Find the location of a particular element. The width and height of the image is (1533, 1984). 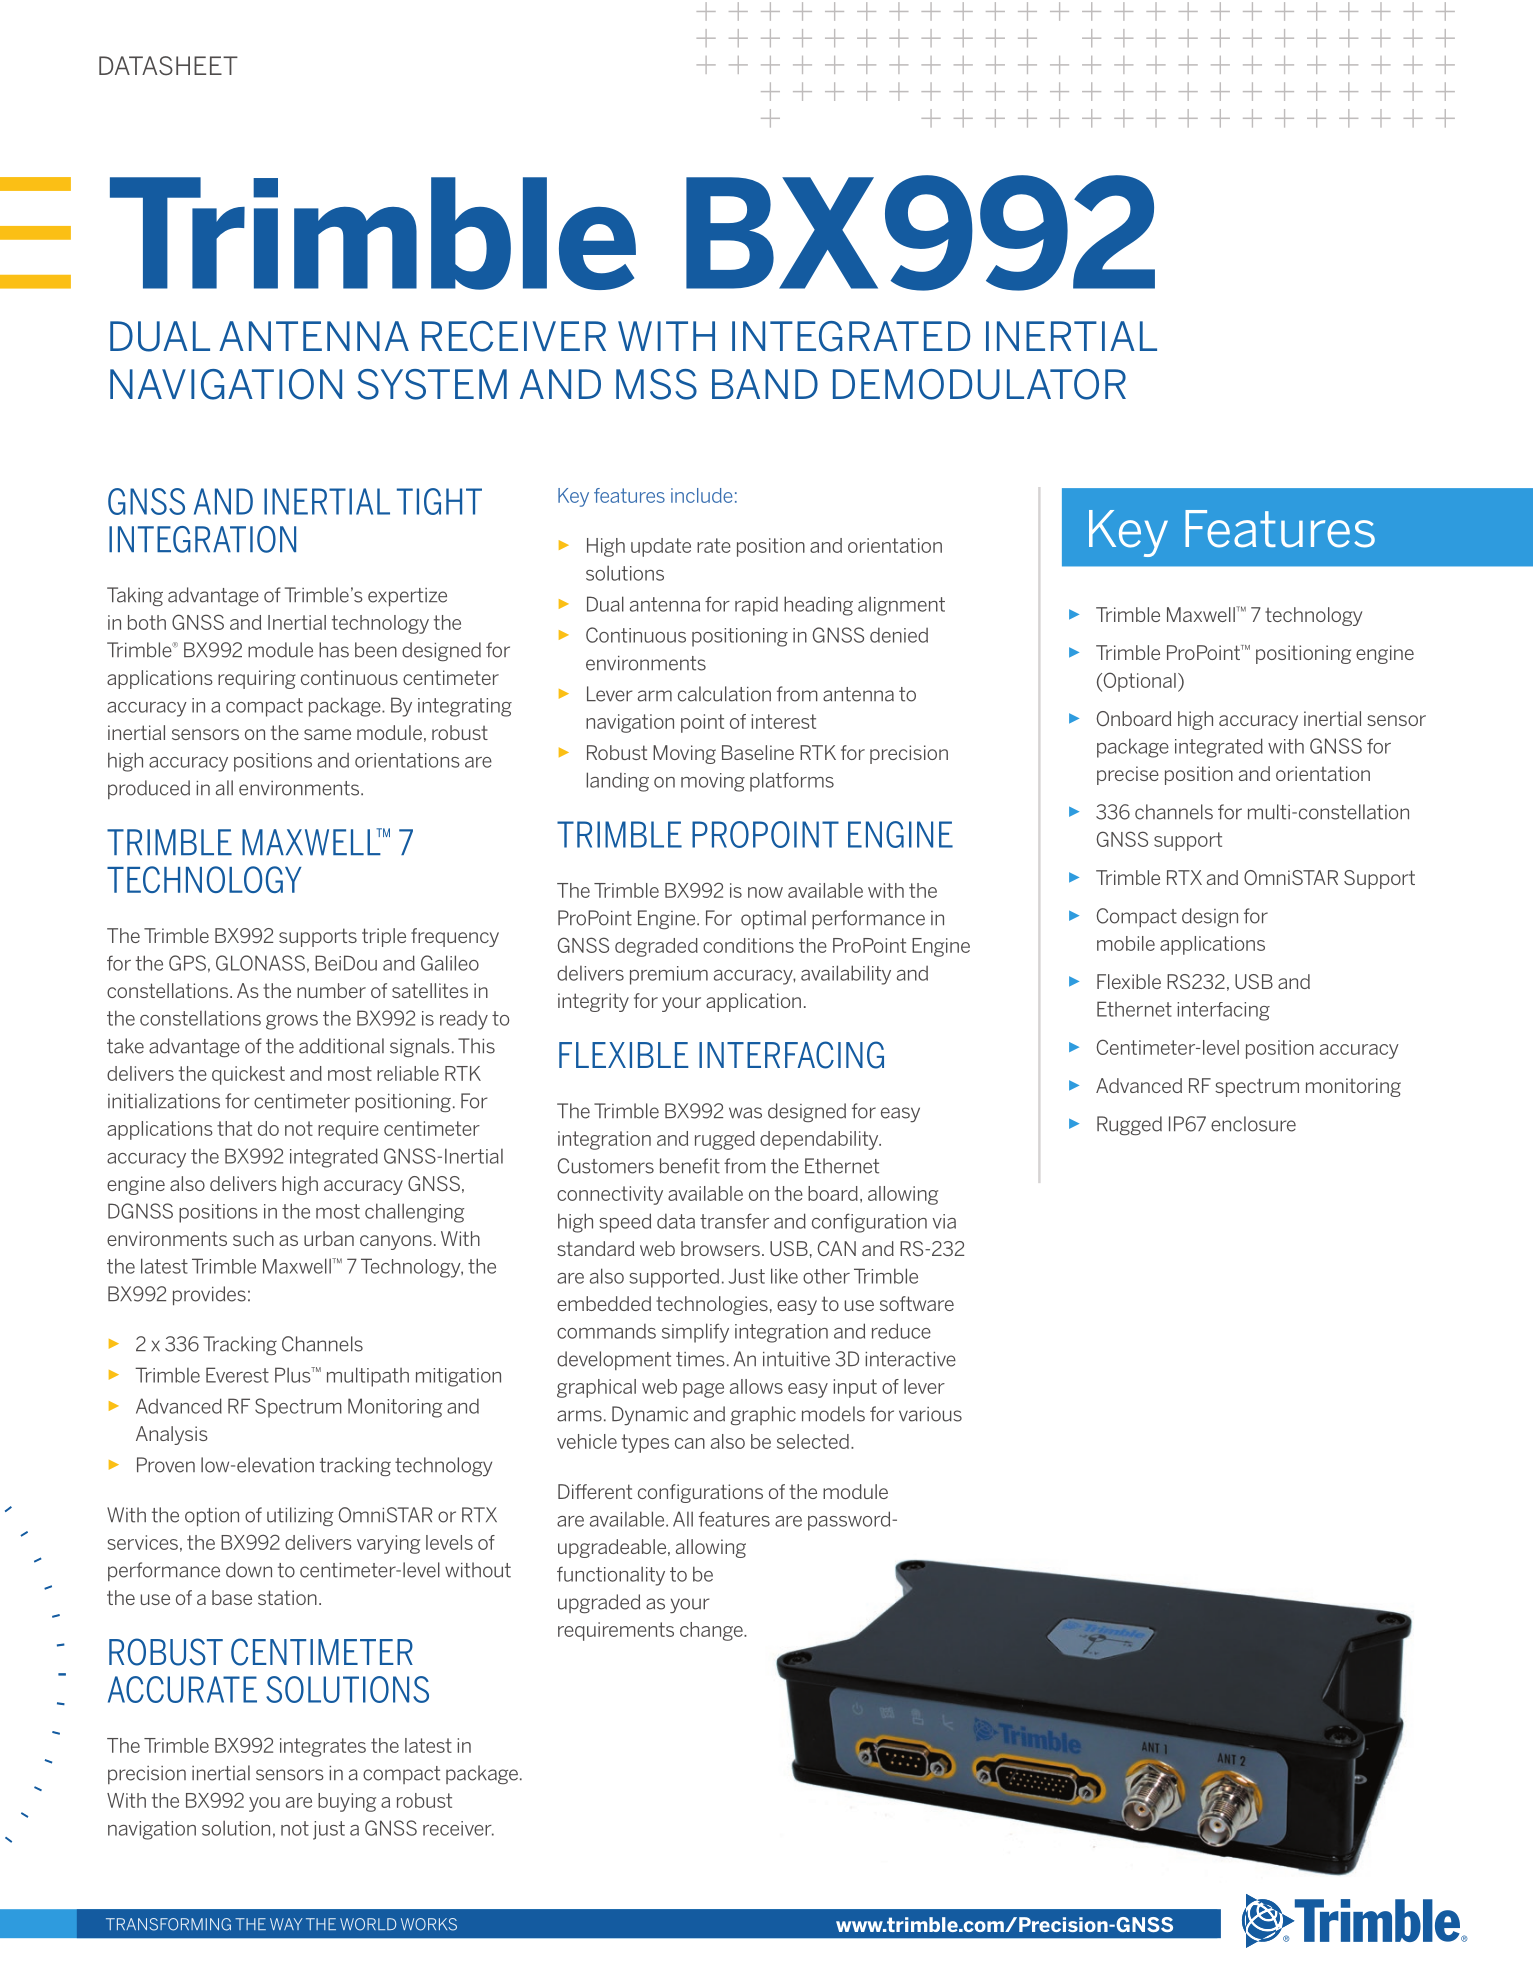

MSS is located at coordinates (656, 384).
